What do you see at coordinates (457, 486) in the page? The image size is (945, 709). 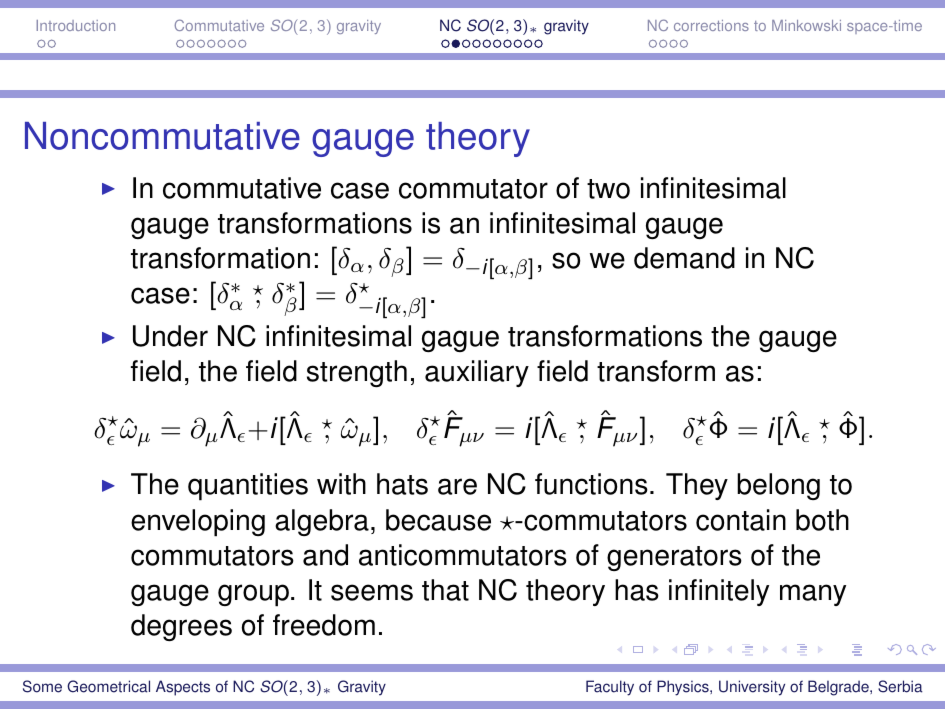 I see `are` at bounding box center [457, 486].
